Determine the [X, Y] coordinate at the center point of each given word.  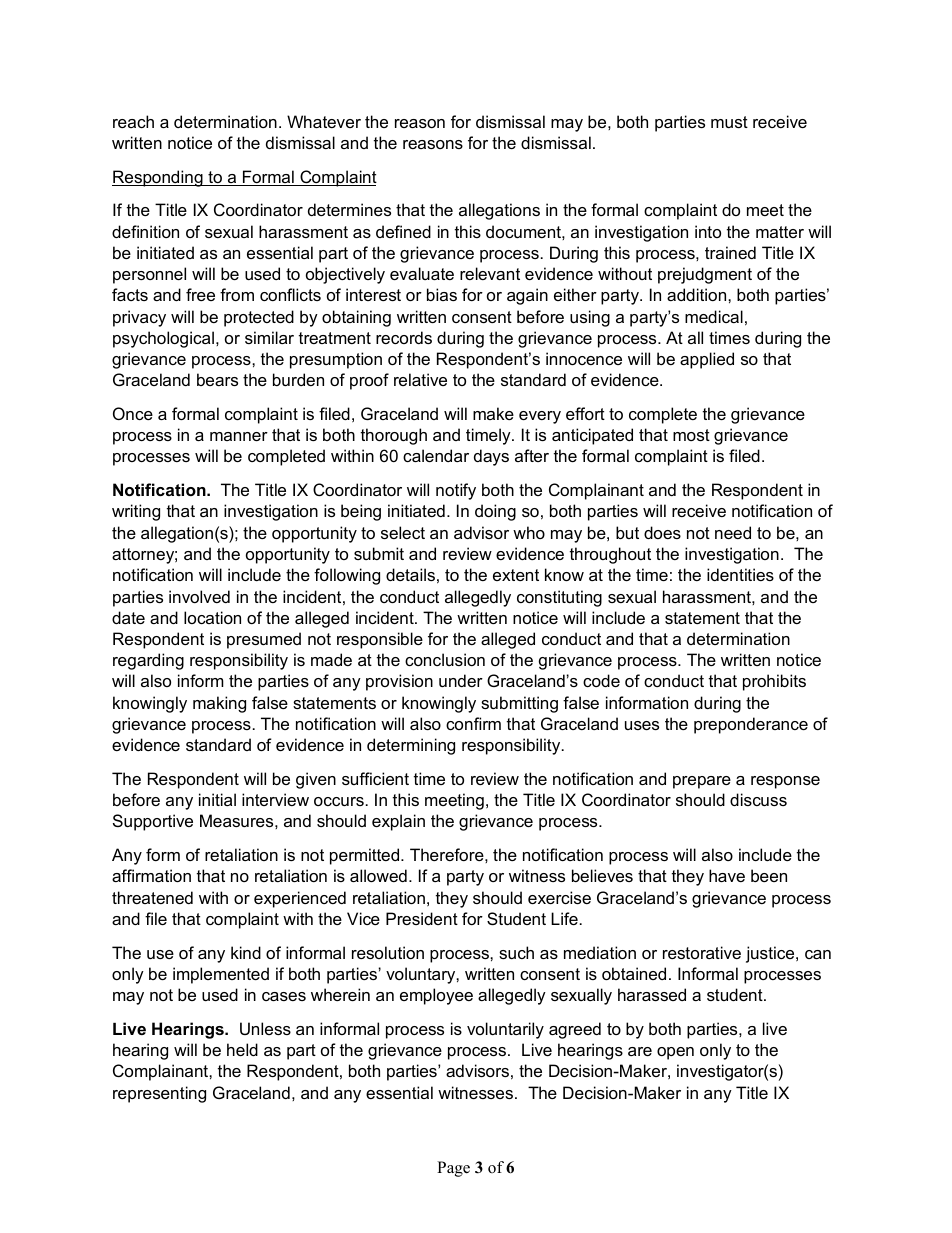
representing [159, 1094]
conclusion [445, 659]
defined [403, 231]
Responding [158, 178]
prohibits [774, 682]
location [212, 617]
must [729, 122]
